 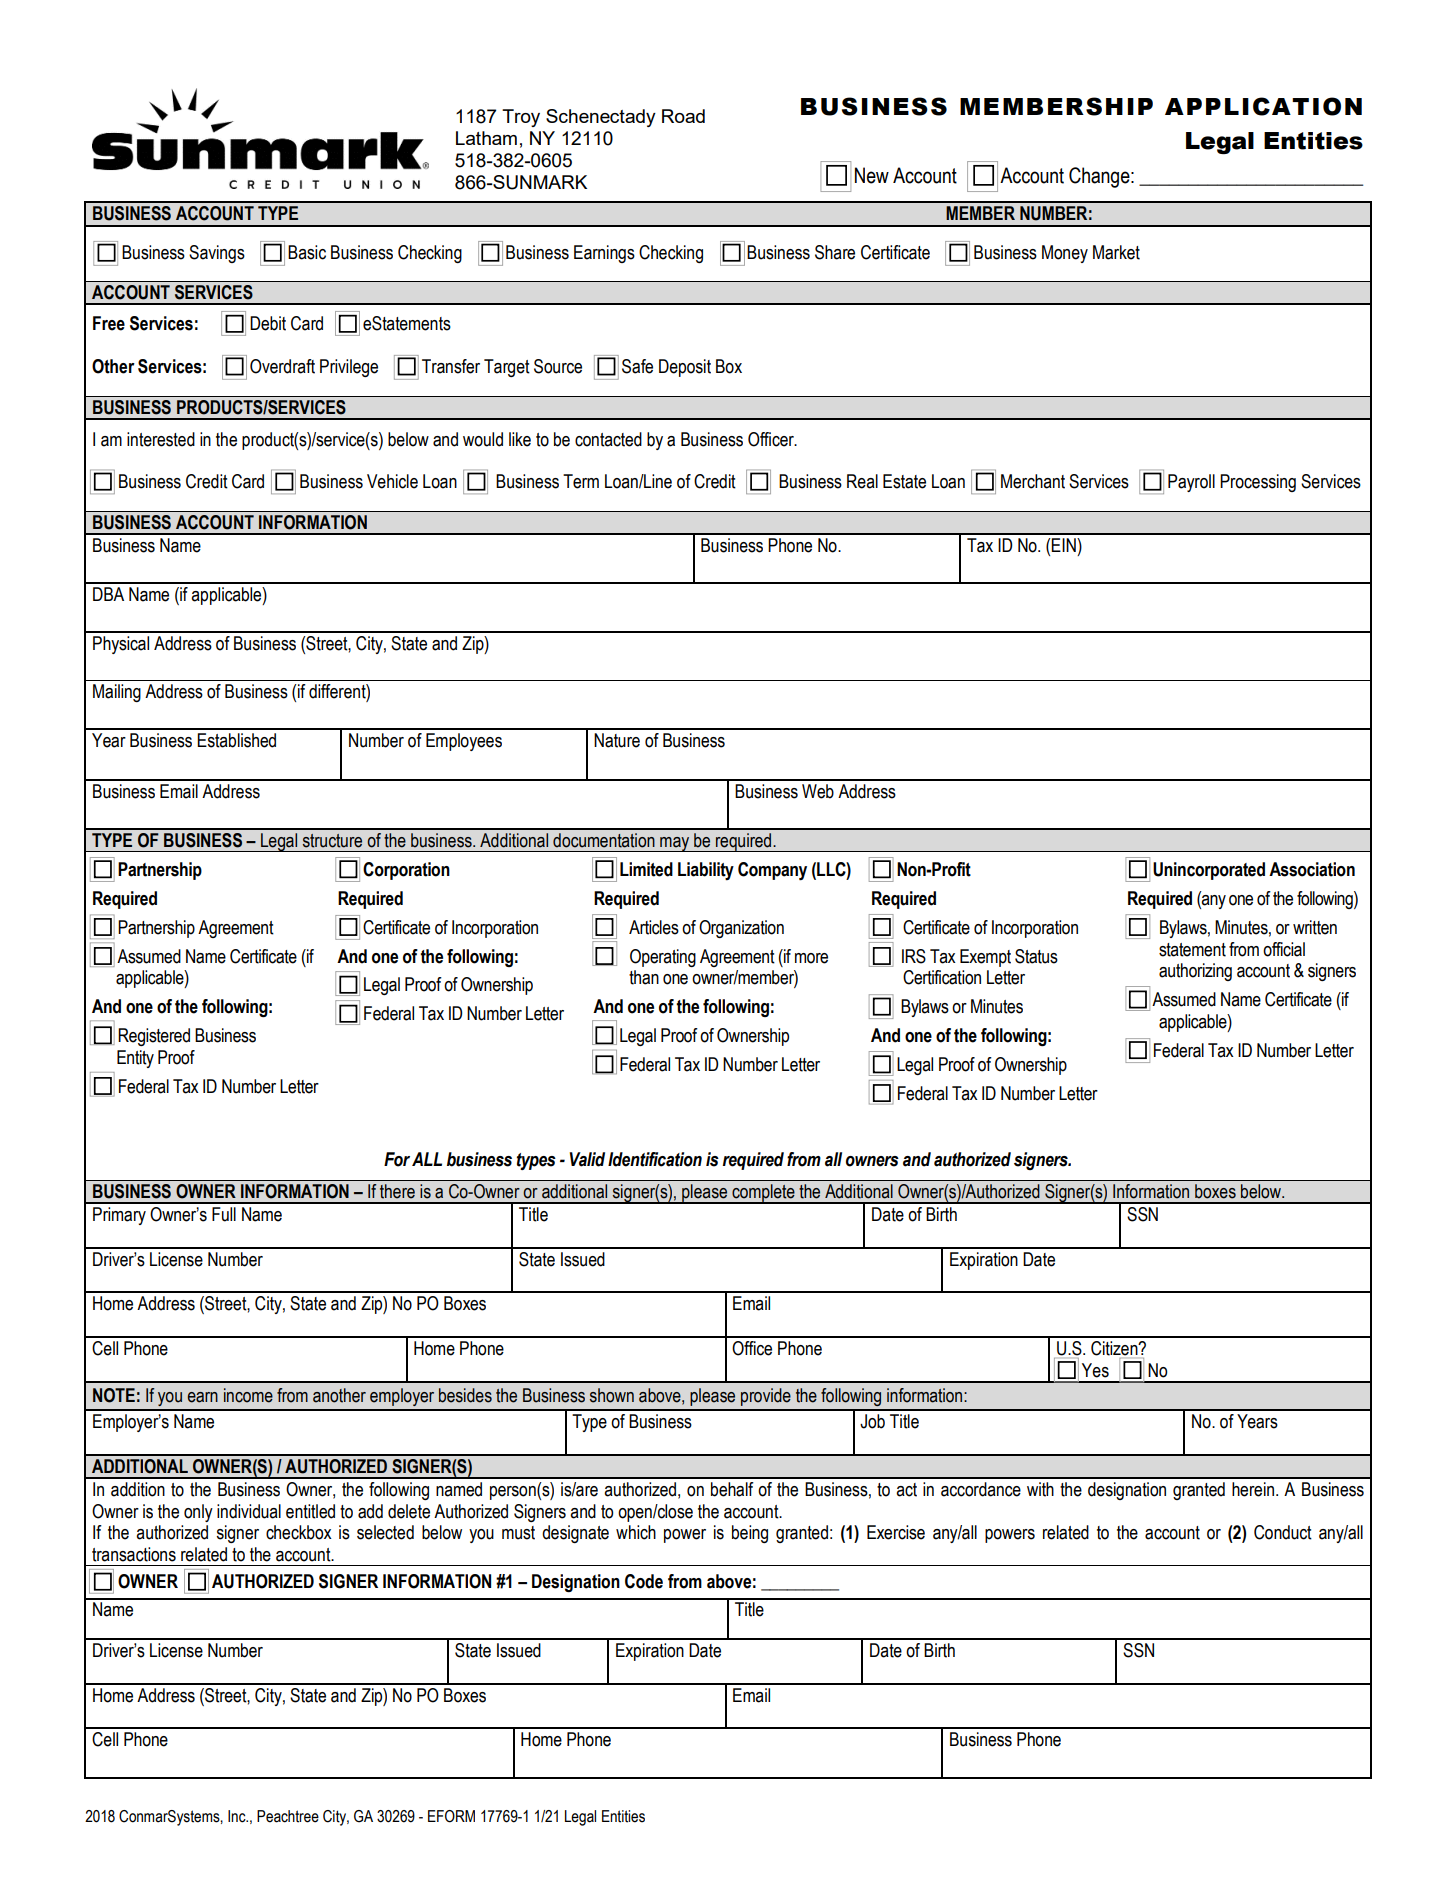 I want to click on Peachtree, so click(x=288, y=1816).
